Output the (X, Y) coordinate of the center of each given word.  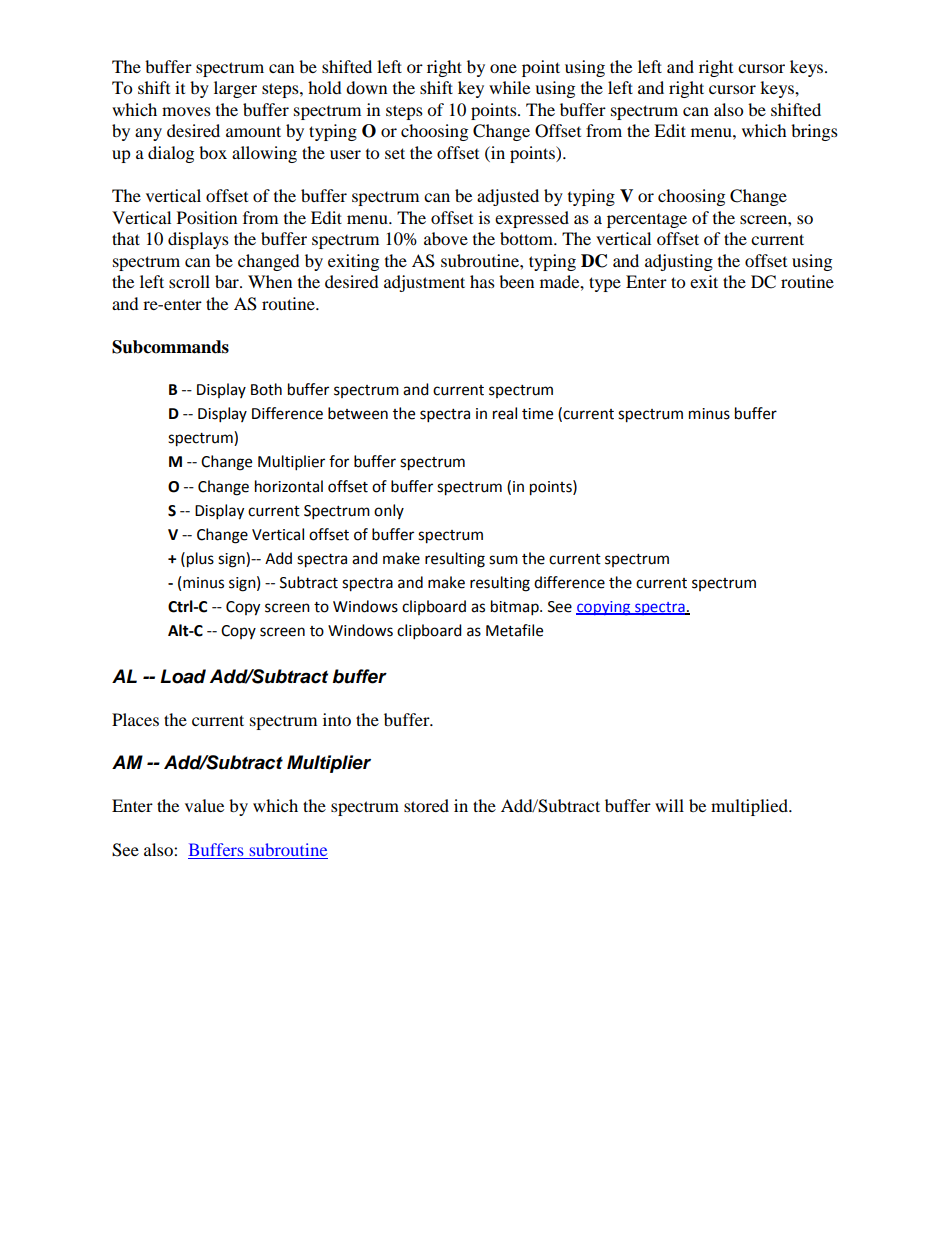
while (509, 87)
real (505, 413)
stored (426, 805)
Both (266, 389)
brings (814, 132)
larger (235, 89)
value (204, 805)
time (537, 414)
